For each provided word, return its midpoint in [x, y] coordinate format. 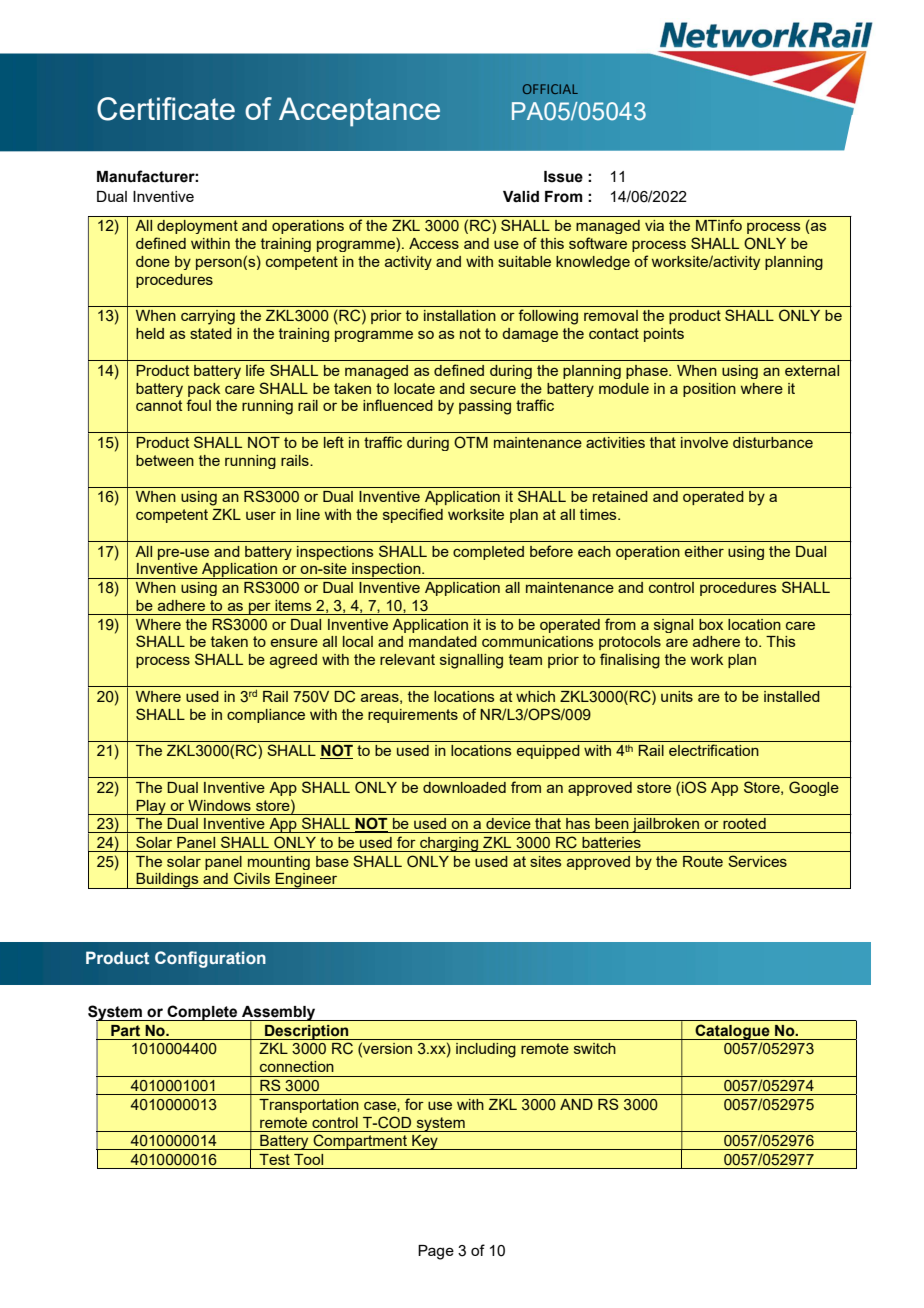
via [654, 225]
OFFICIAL [550, 89]
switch [595, 1048]
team [525, 659]
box [711, 624]
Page [436, 1252]
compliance [266, 716]
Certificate [166, 109]
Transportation [309, 1106]
